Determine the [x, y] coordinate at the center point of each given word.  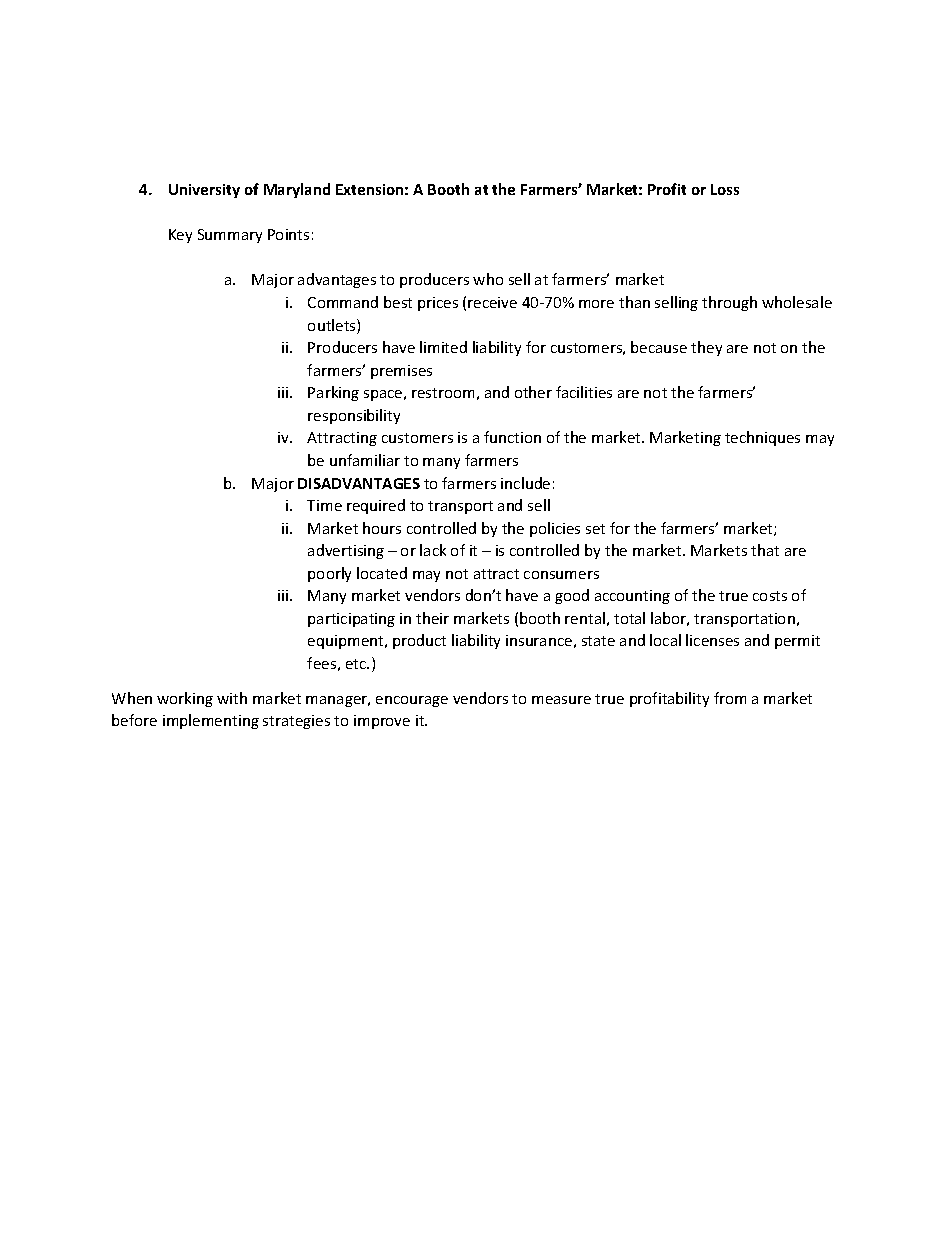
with [232, 698]
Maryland [297, 190]
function [512, 437]
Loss [725, 189]
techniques [762, 438]
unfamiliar [365, 460]
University [204, 191]
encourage [412, 701]
